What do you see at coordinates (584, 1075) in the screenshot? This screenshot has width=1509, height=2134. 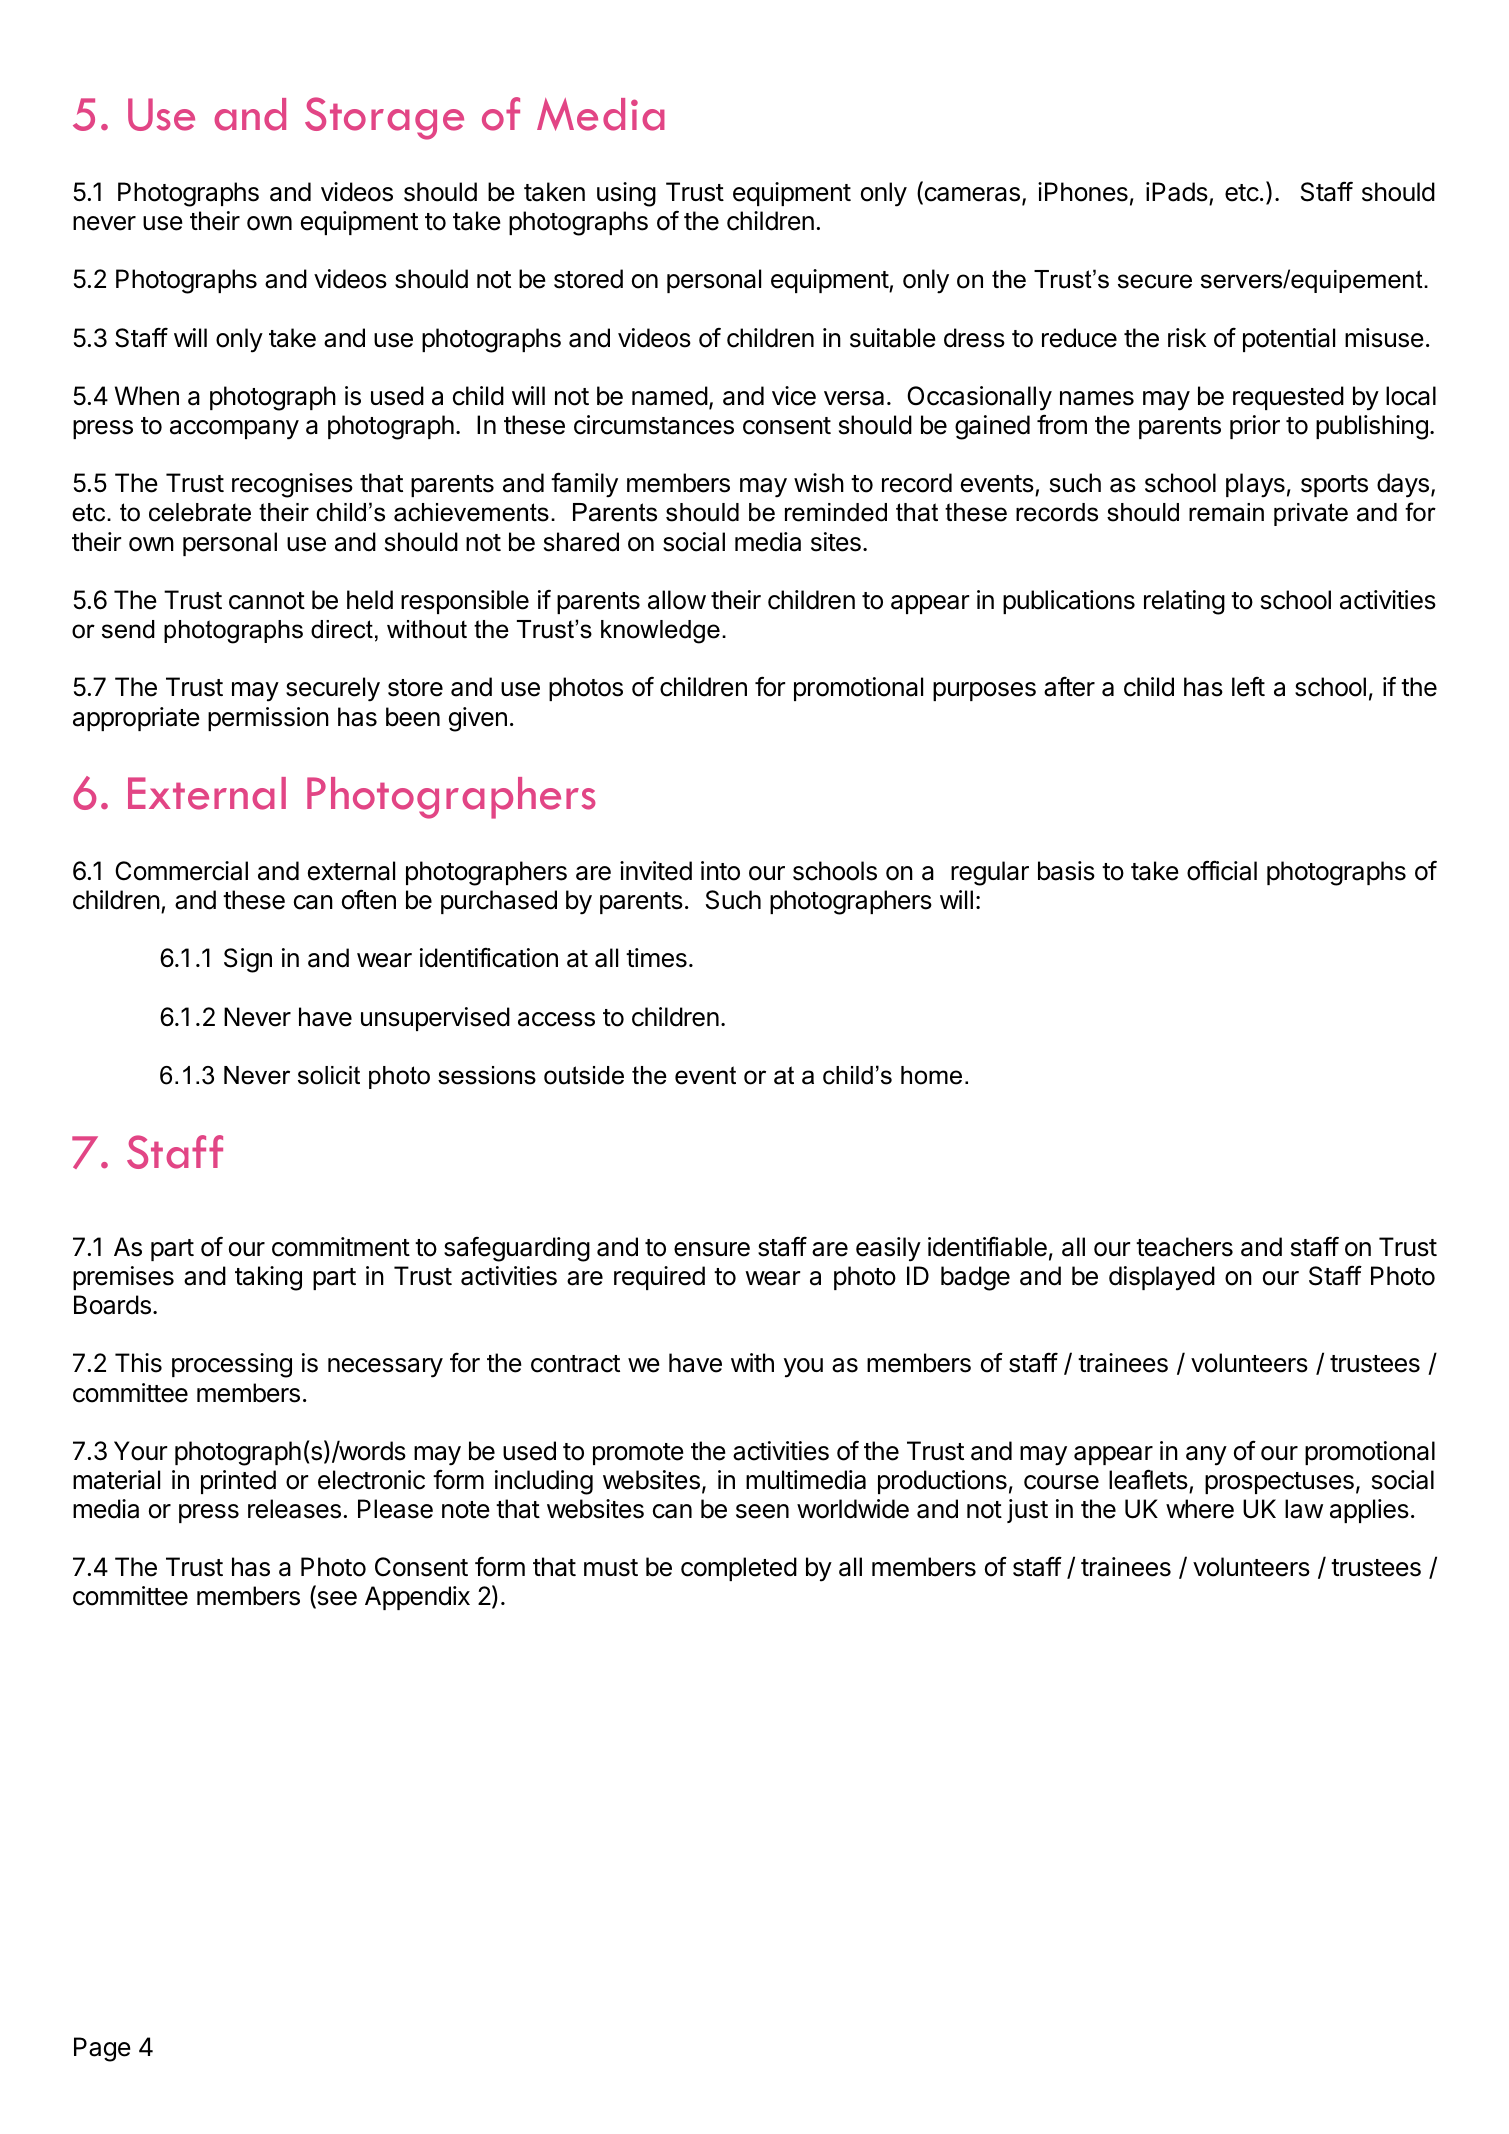 I see `outside` at bounding box center [584, 1075].
